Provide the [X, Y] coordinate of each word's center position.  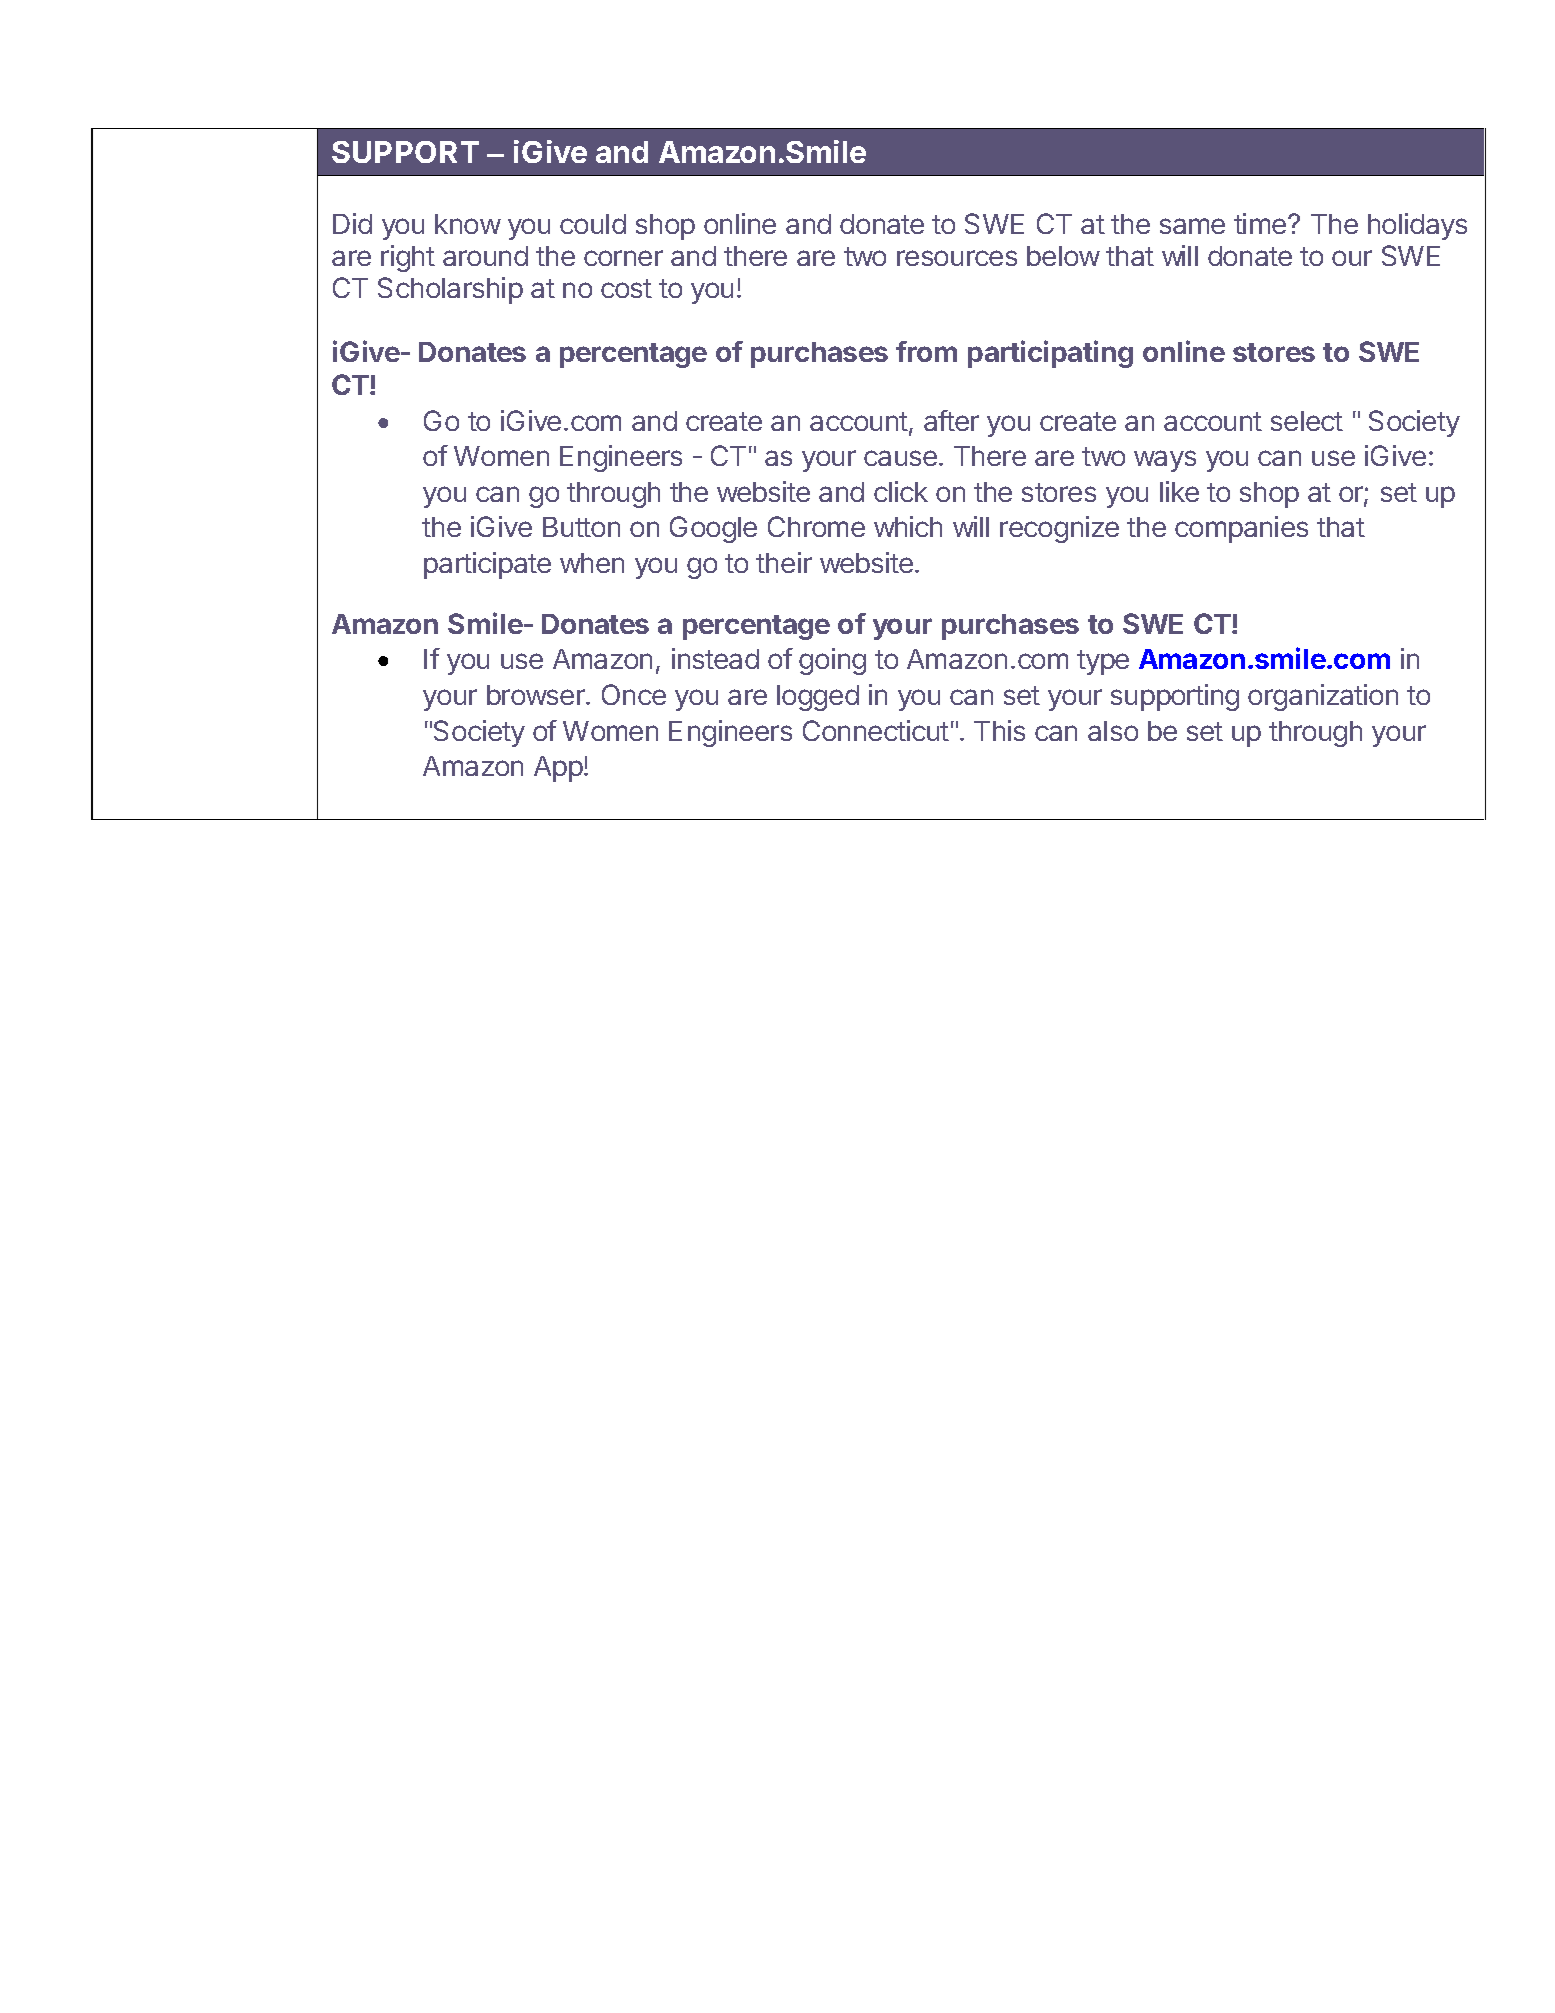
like [1179, 491]
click [901, 491]
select [1307, 421]
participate [487, 565]
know [468, 224]
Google [713, 529]
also [1113, 731]
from [926, 351]
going [832, 661]
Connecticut [876, 730]
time [1260, 223]
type [1103, 662]
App [558, 769]
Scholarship [450, 290]
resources [957, 258]
